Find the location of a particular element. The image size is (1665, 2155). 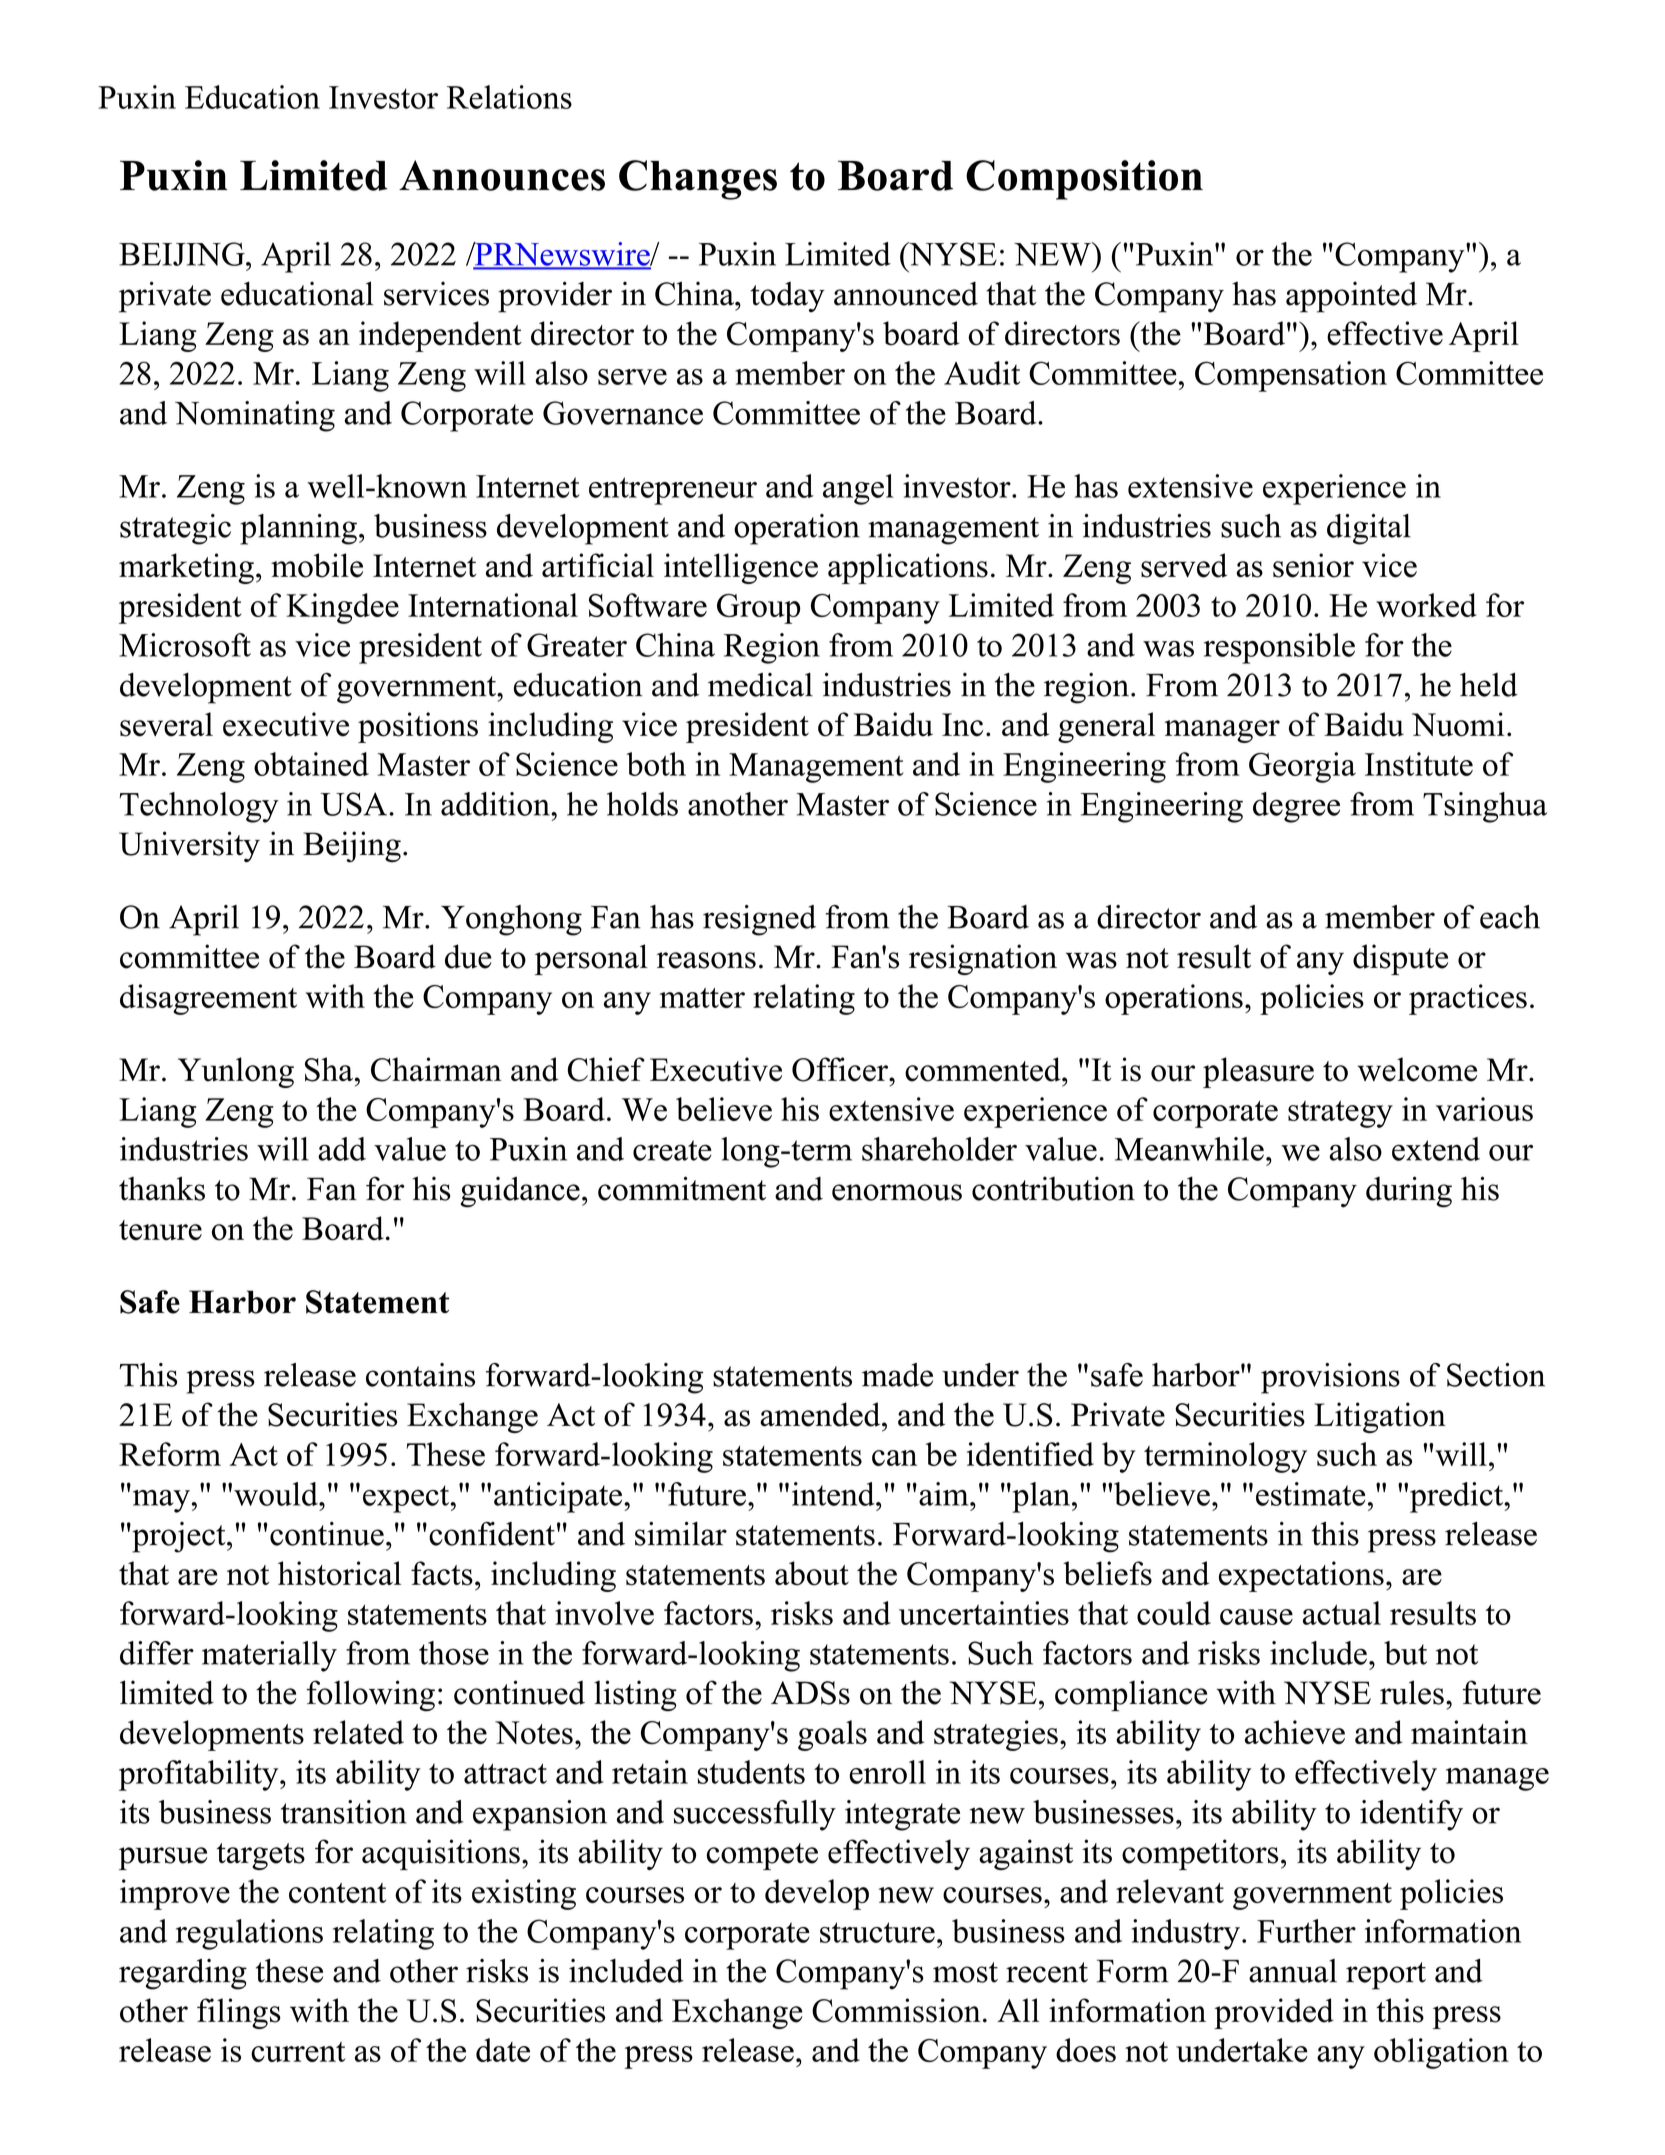

Commission is located at coordinates (896, 2010).
